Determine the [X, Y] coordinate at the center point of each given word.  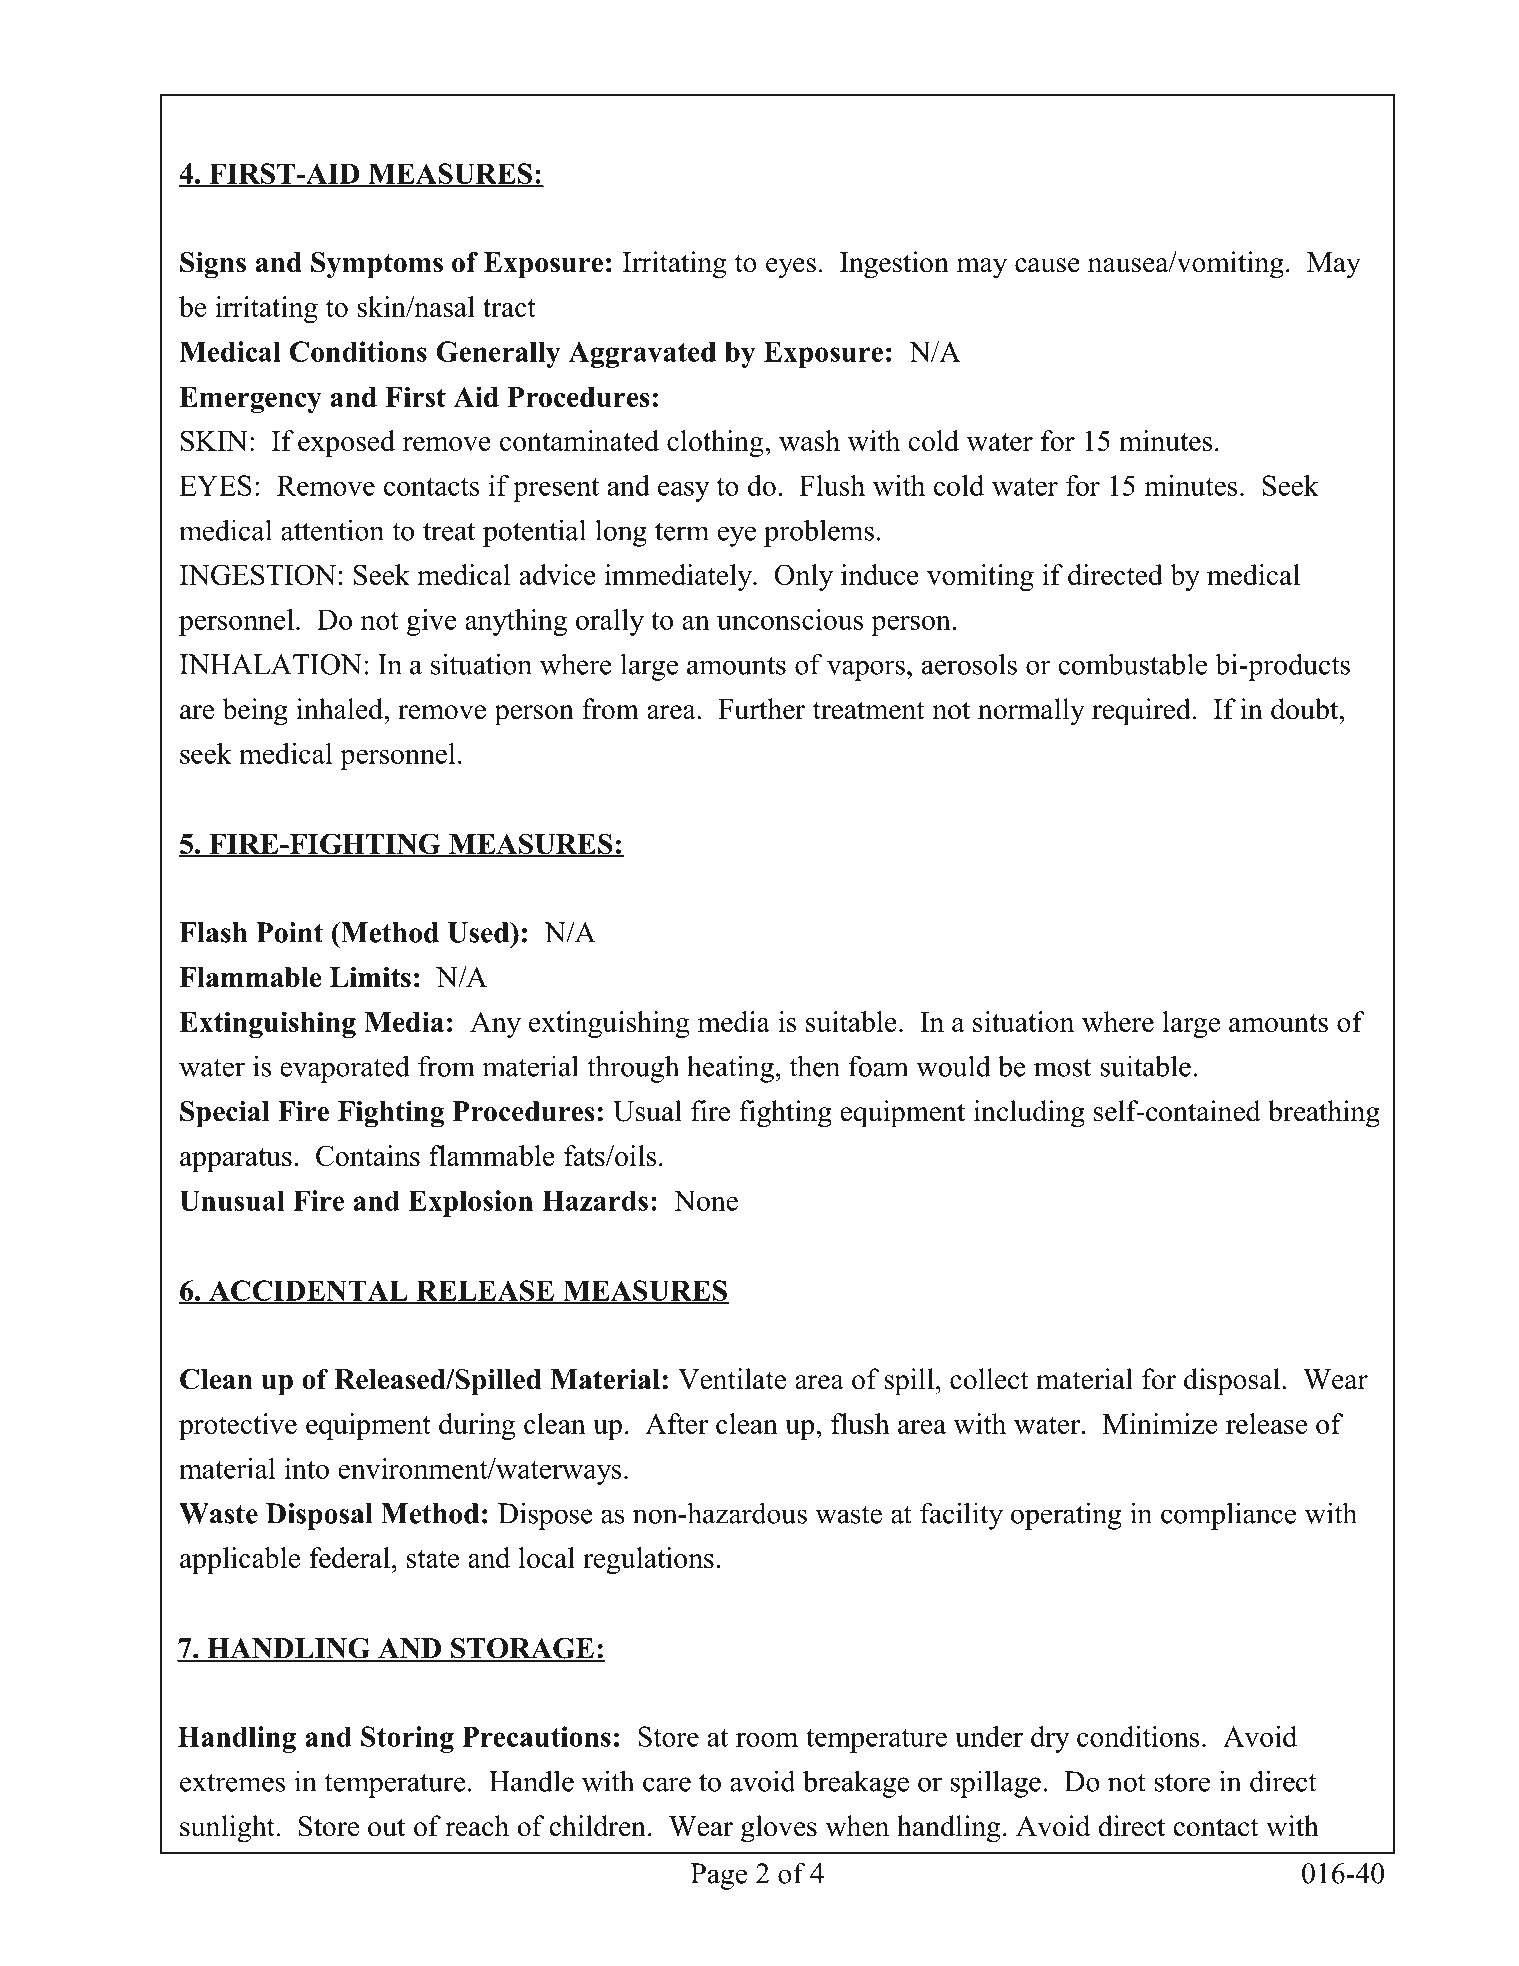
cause [1047, 265]
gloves [779, 1829]
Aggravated [642, 354]
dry [1050, 1739]
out [386, 1827]
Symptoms [377, 265]
